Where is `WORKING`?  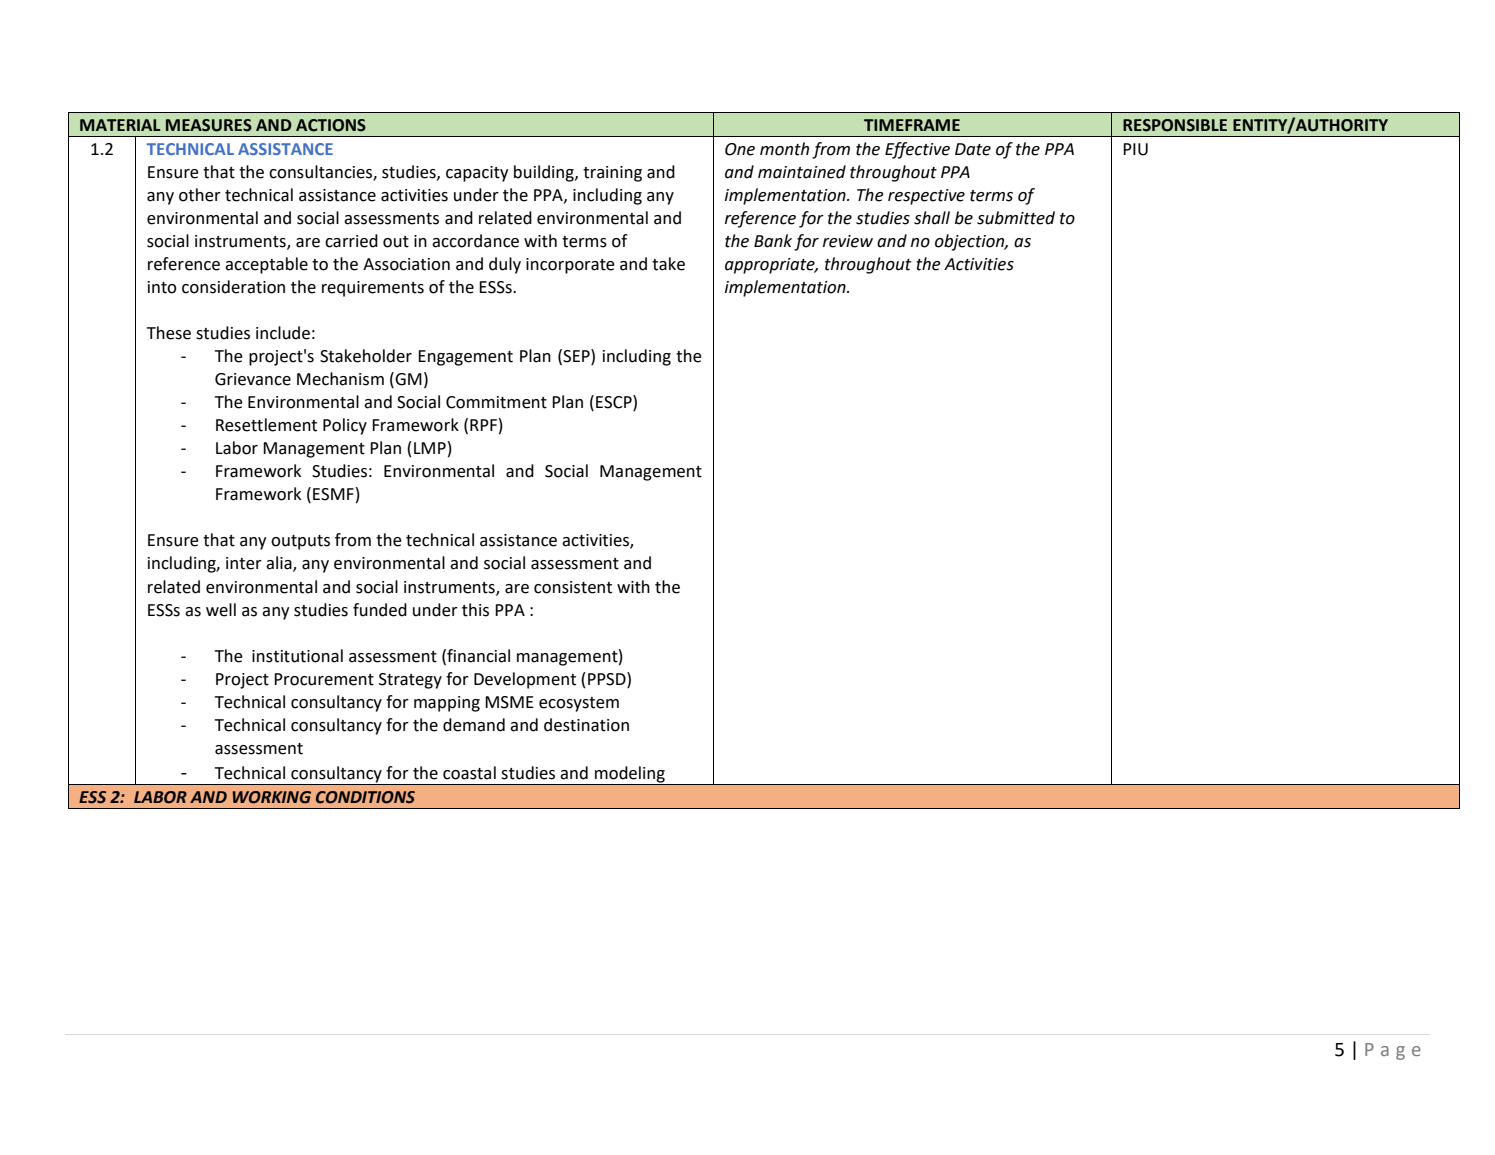 WORKING is located at coordinates (272, 797).
